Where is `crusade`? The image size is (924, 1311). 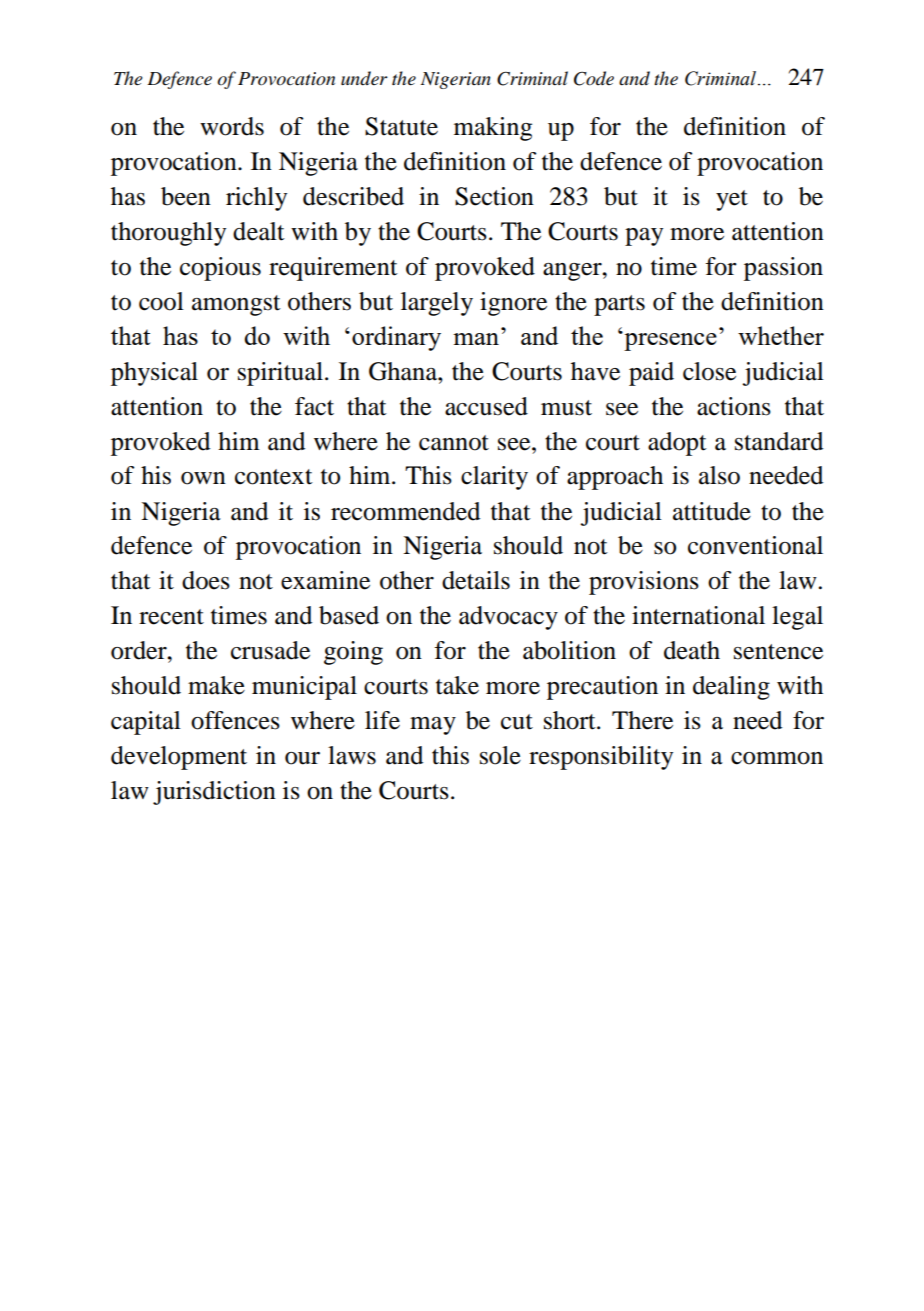
crusade is located at coordinates (270, 650).
